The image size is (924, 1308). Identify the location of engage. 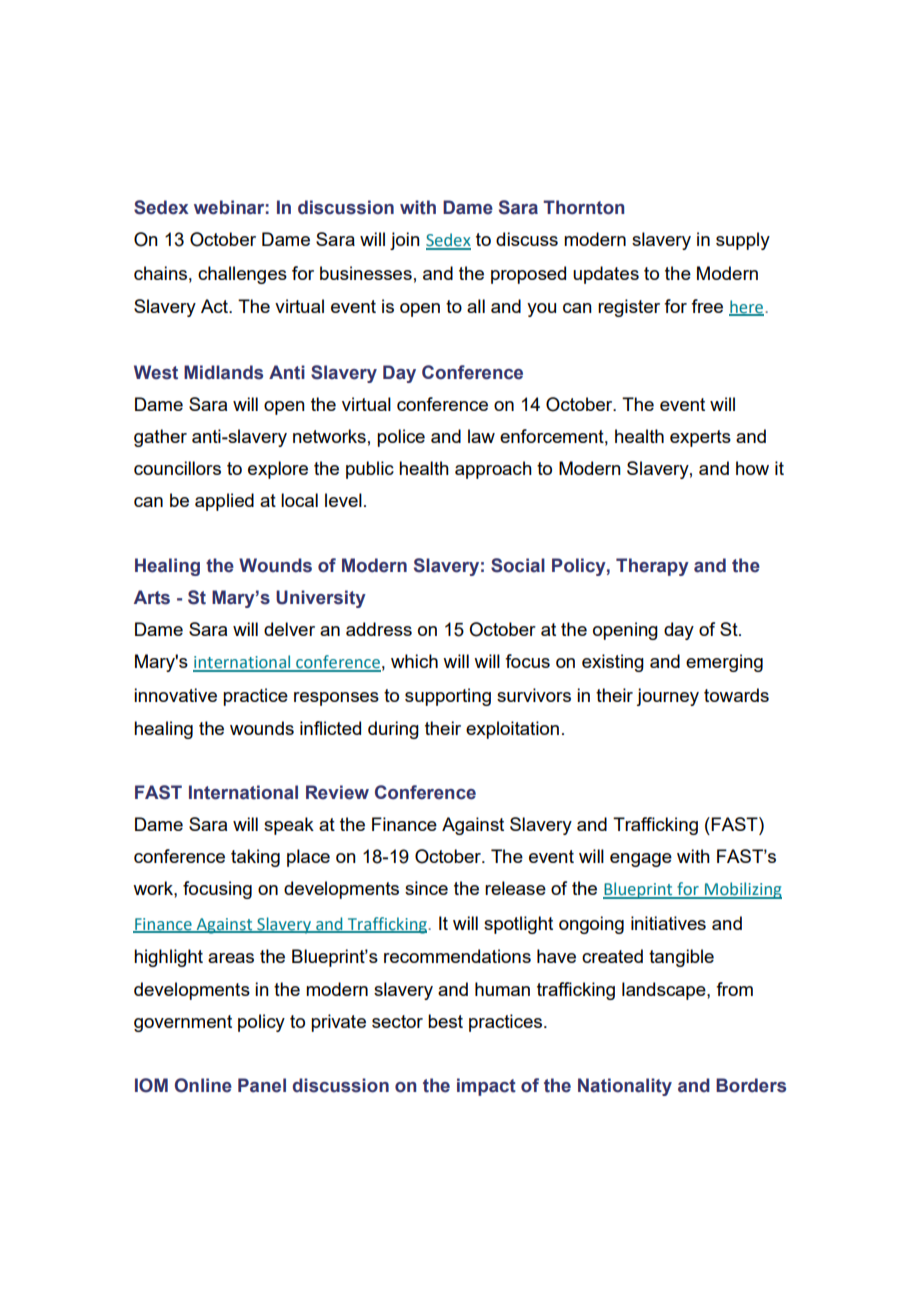
(641, 860).
